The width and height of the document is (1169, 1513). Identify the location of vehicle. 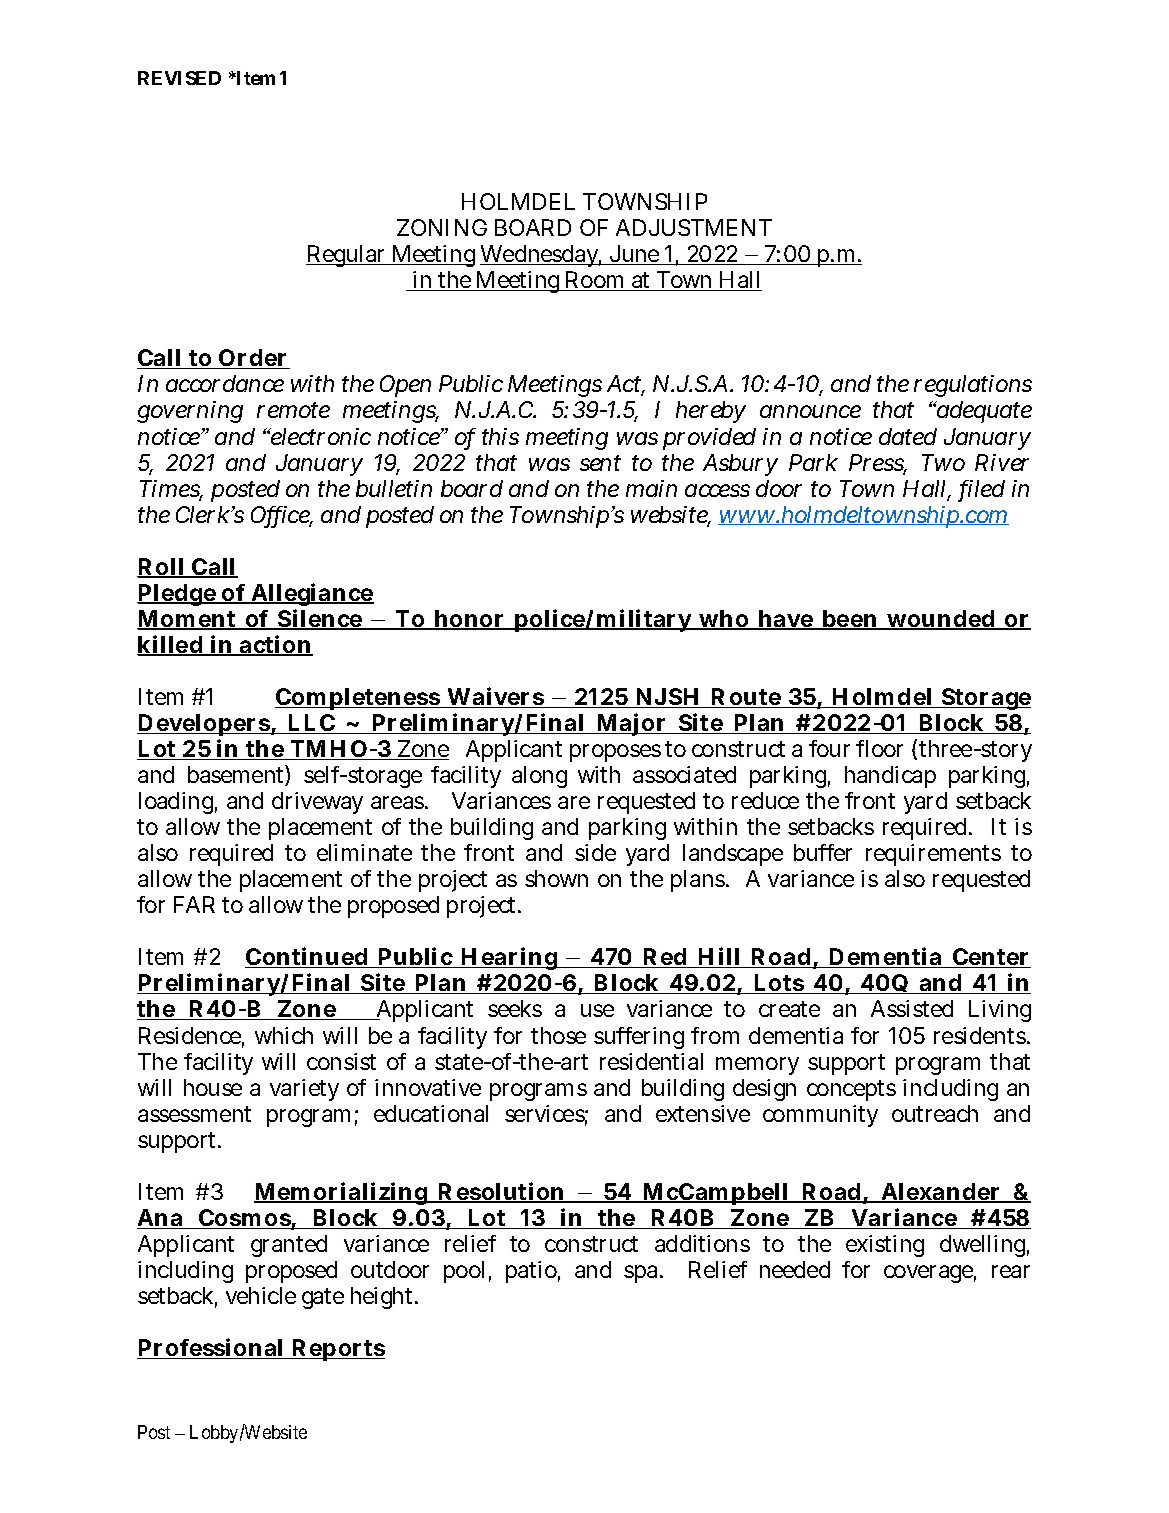
(261, 1295).
